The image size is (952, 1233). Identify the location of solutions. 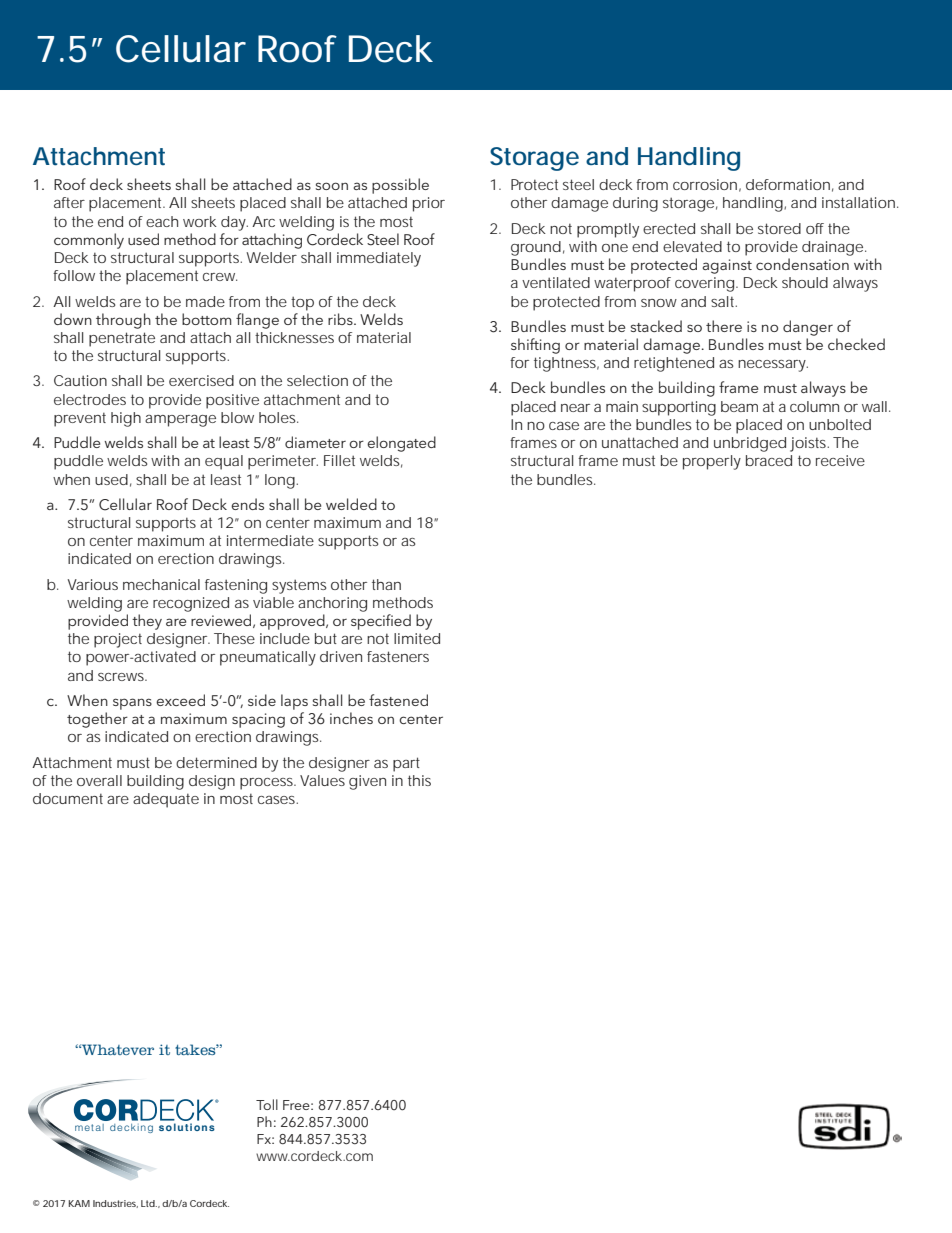
(187, 1127).
